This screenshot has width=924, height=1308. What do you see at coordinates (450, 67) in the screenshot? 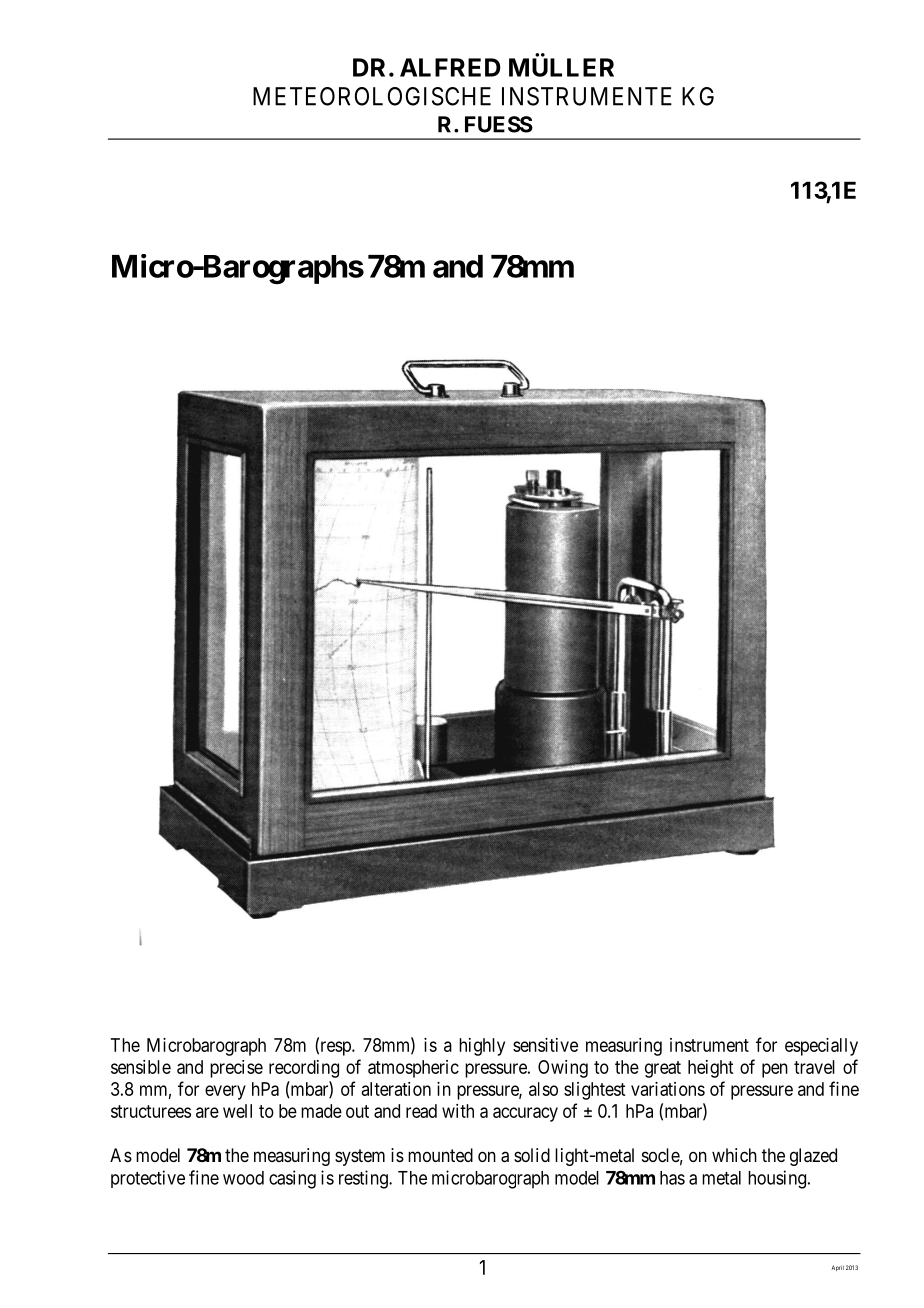
I see `ALFRED` at bounding box center [450, 67].
